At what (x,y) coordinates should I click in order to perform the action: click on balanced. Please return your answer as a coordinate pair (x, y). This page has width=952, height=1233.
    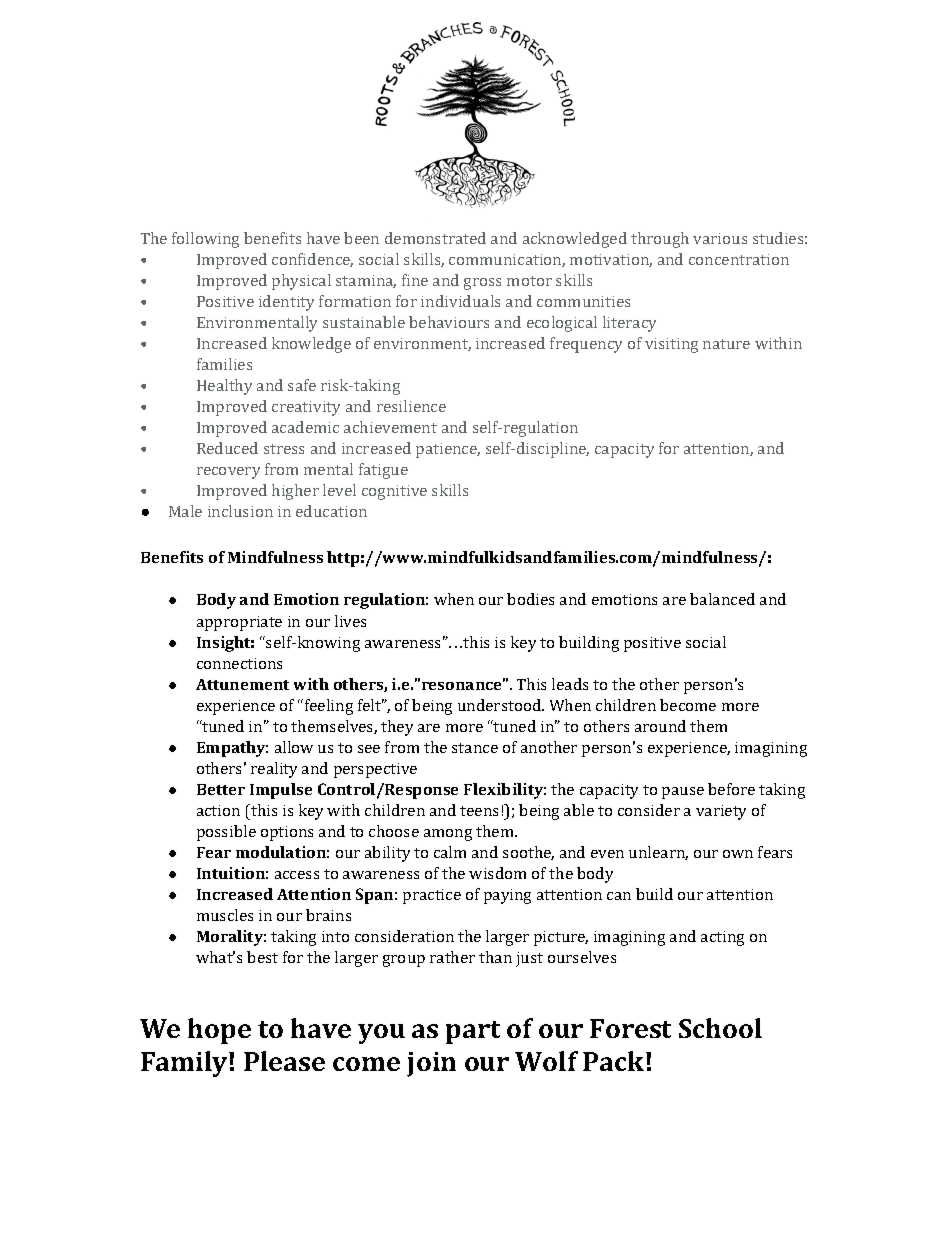
    Looking at the image, I should click on (722, 599).
